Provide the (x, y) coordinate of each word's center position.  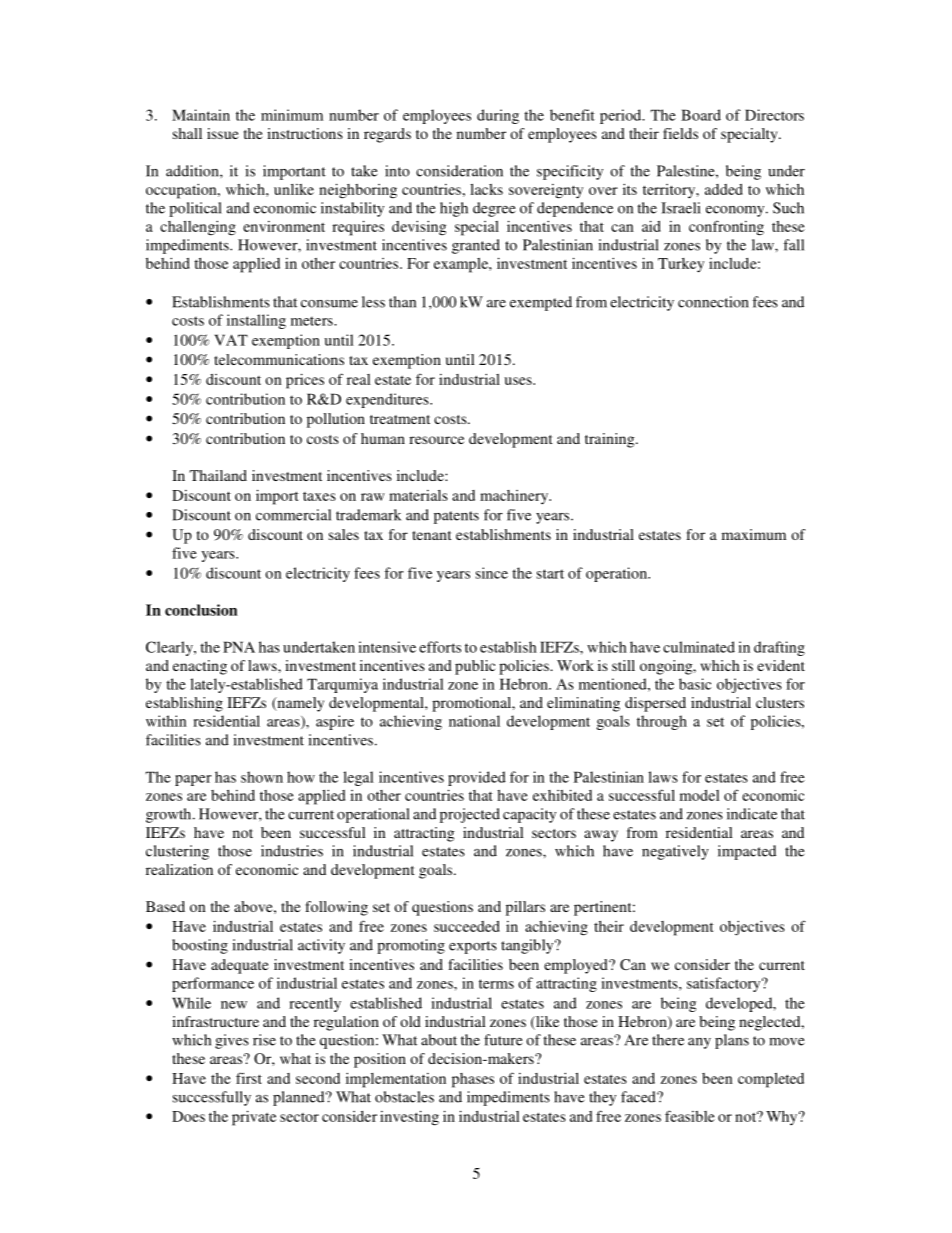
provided (477, 778)
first (249, 1078)
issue (223, 133)
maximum (754, 534)
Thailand (218, 475)
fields (680, 133)
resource (436, 440)
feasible (690, 1116)
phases (473, 1080)
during (498, 116)
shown (262, 777)
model (699, 795)
